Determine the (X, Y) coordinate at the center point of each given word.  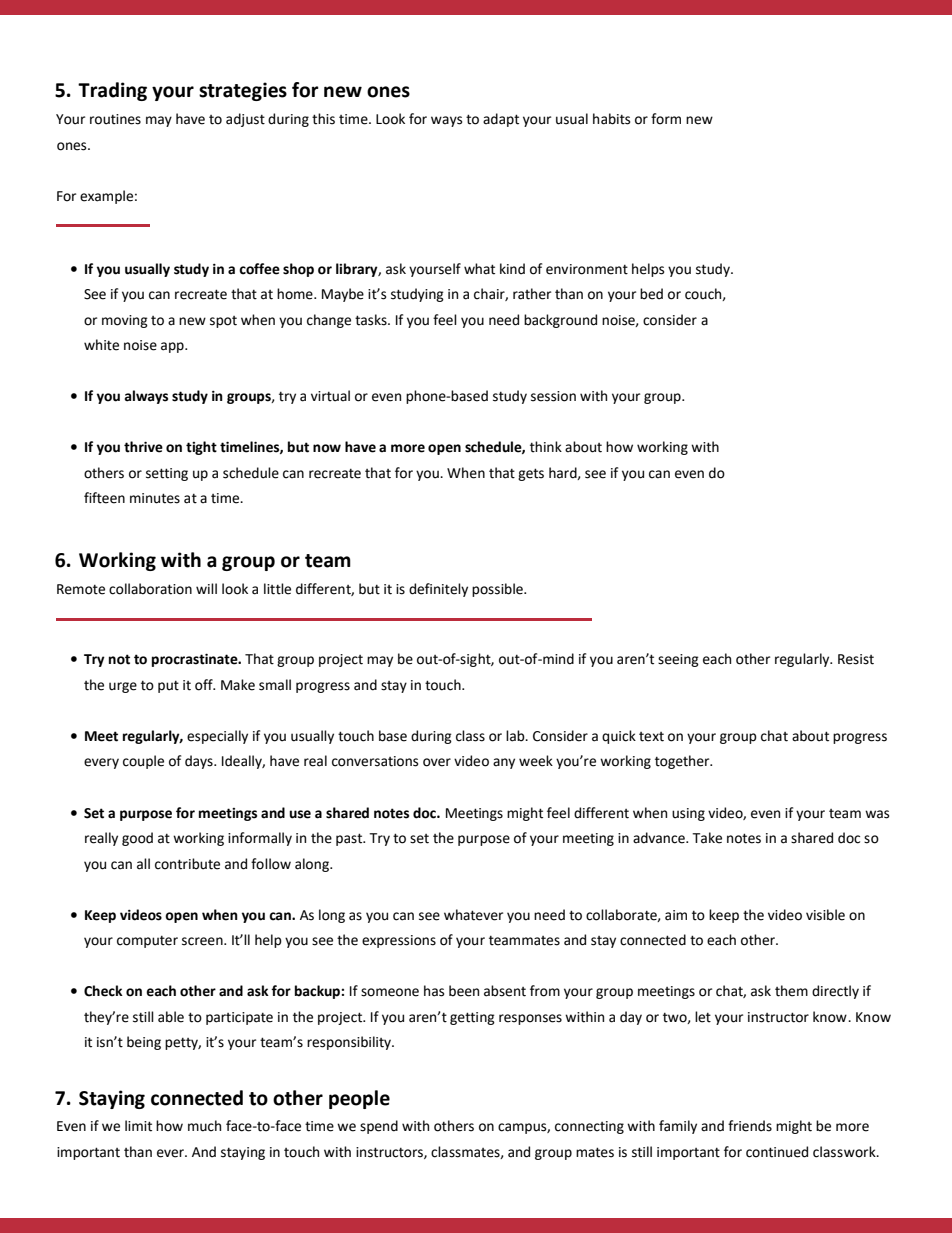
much (204, 1126)
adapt (501, 120)
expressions (399, 941)
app (173, 347)
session (553, 396)
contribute (187, 864)
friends (750, 1126)
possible (498, 590)
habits (611, 119)
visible (825, 915)
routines (115, 119)
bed (651, 294)
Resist (856, 659)
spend (379, 1127)
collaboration (150, 589)
